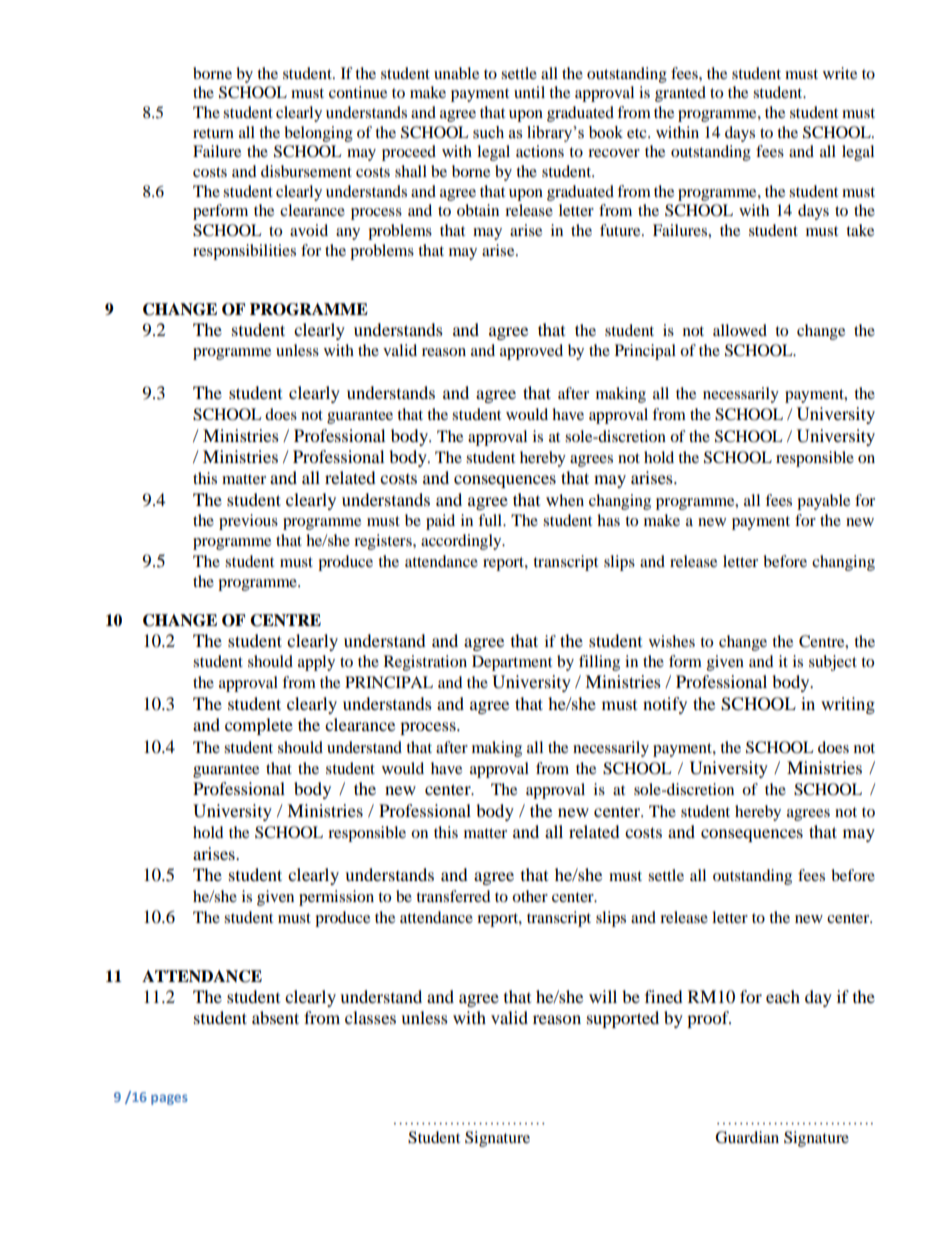 The height and width of the page is (1233, 952). Describe the element at coordinates (623, 1019) in the page. I see `supported` at that location.
